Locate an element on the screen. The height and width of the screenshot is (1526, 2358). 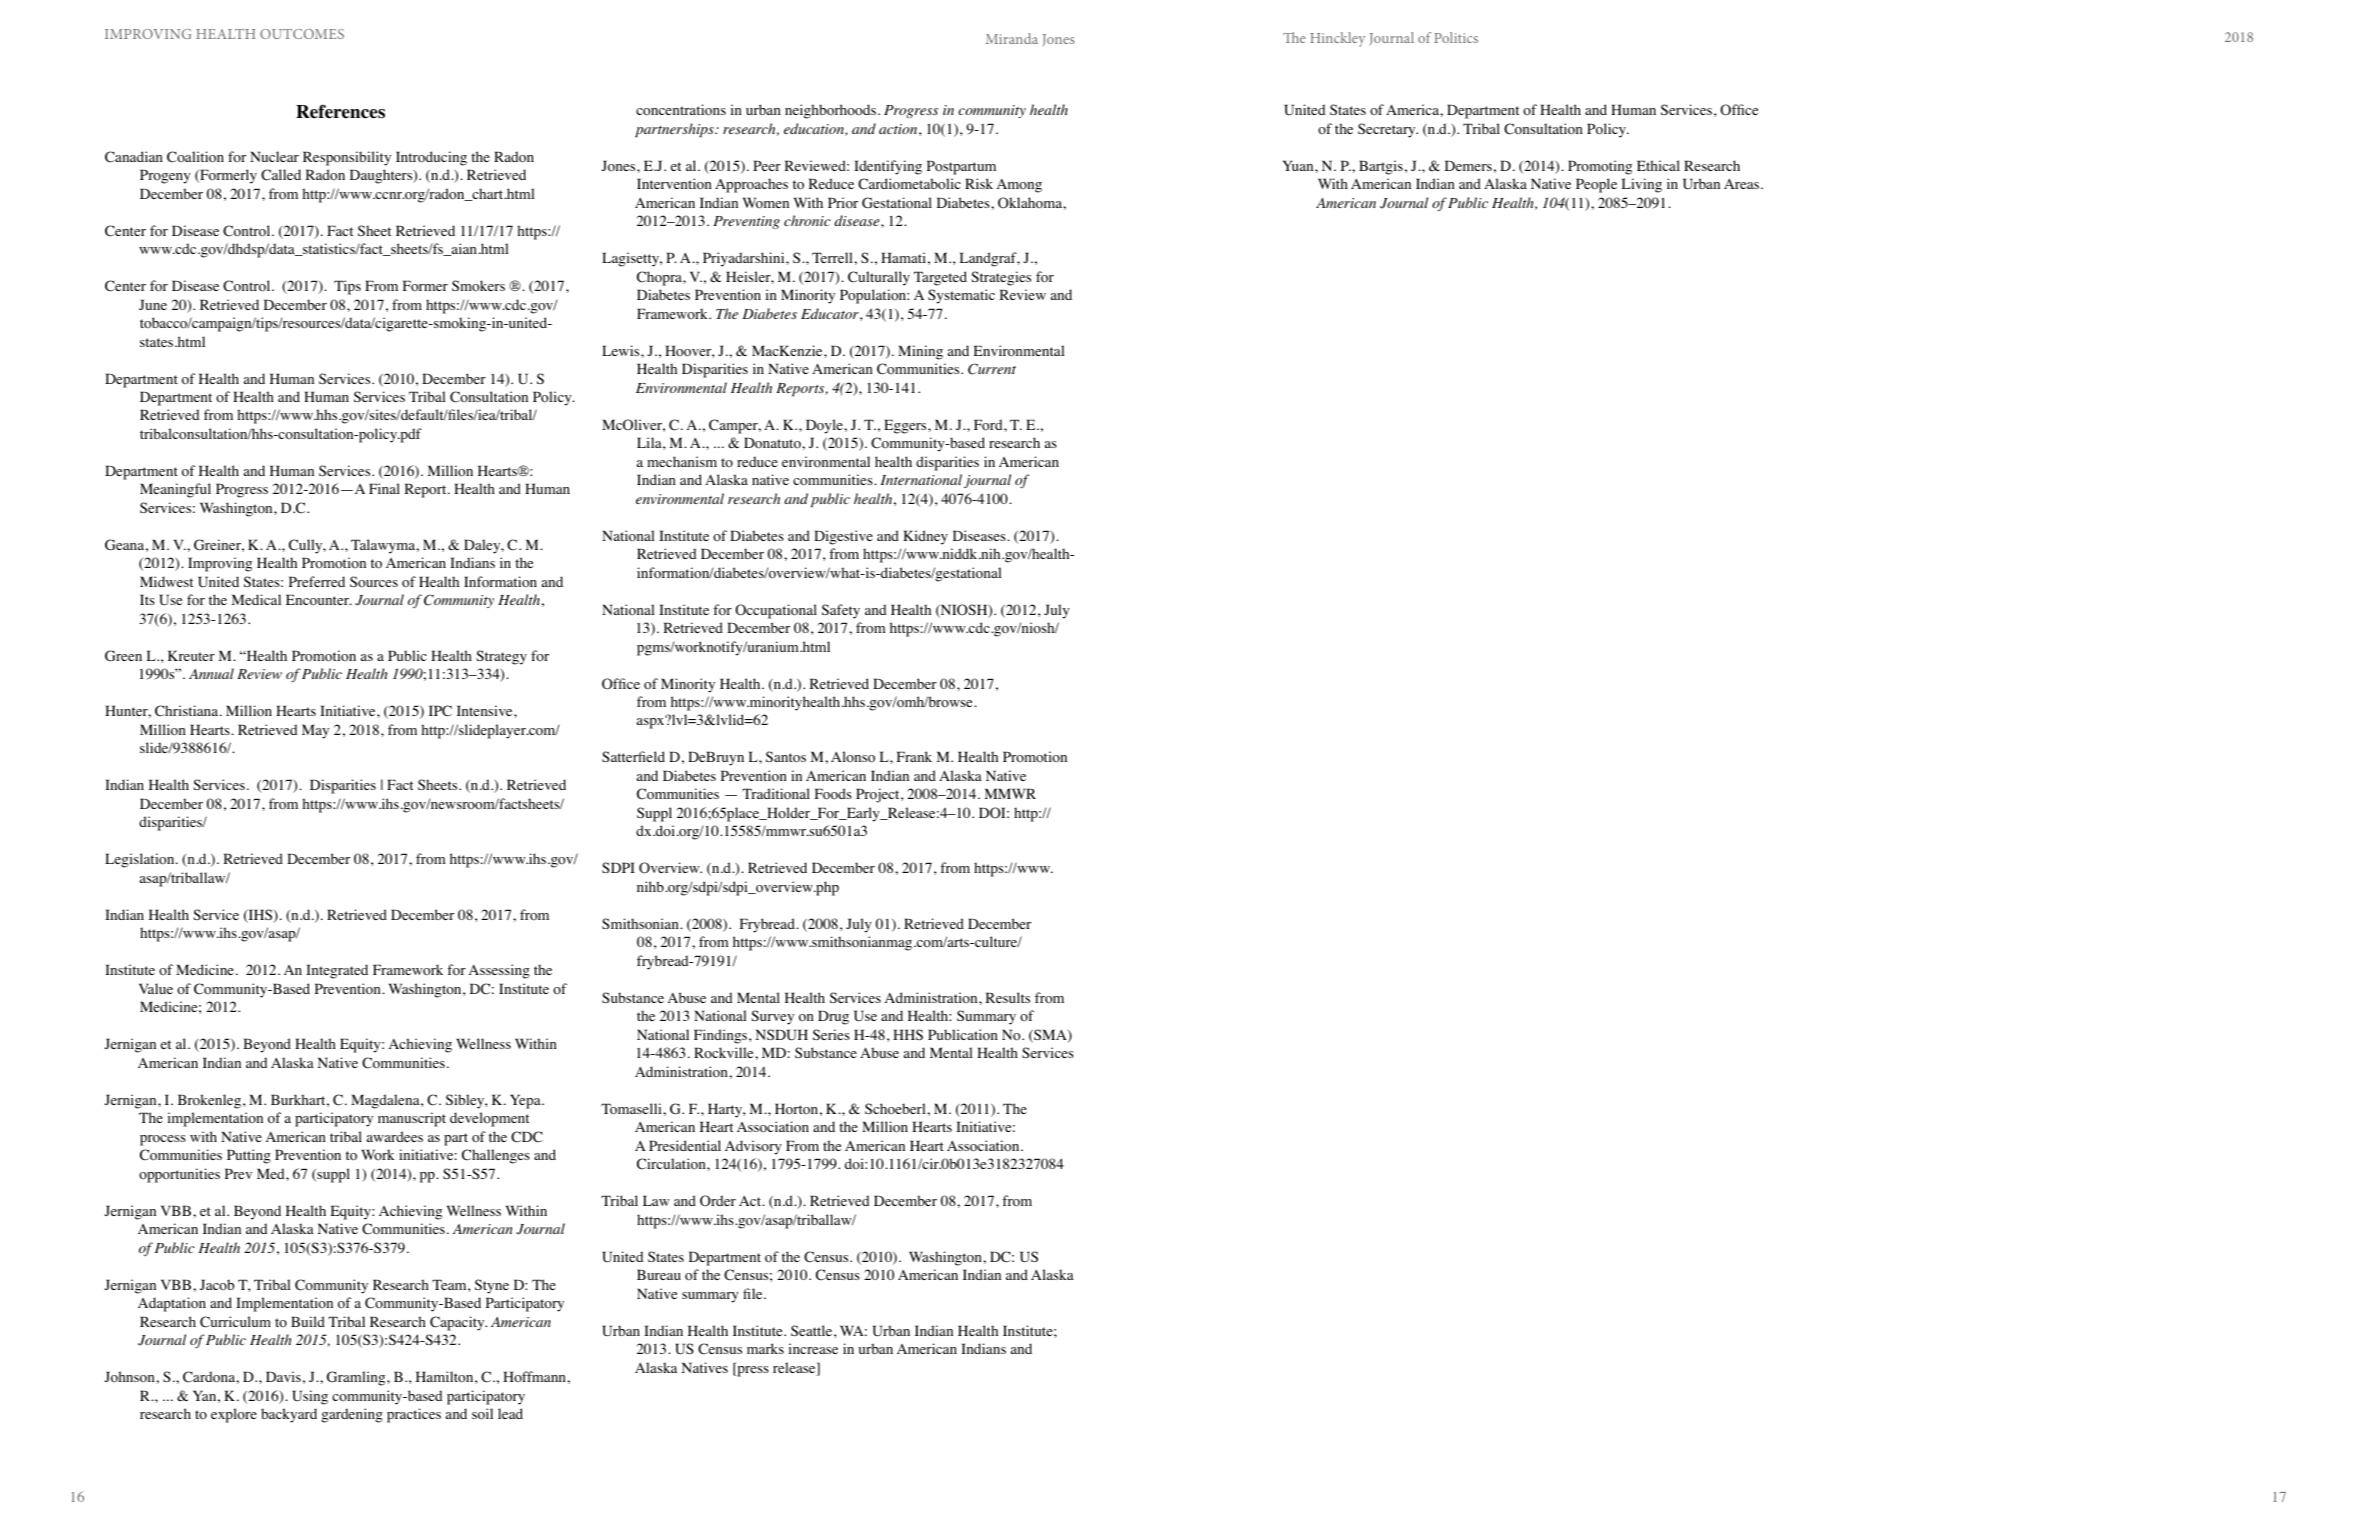
Davis is located at coordinates (283, 1376).
